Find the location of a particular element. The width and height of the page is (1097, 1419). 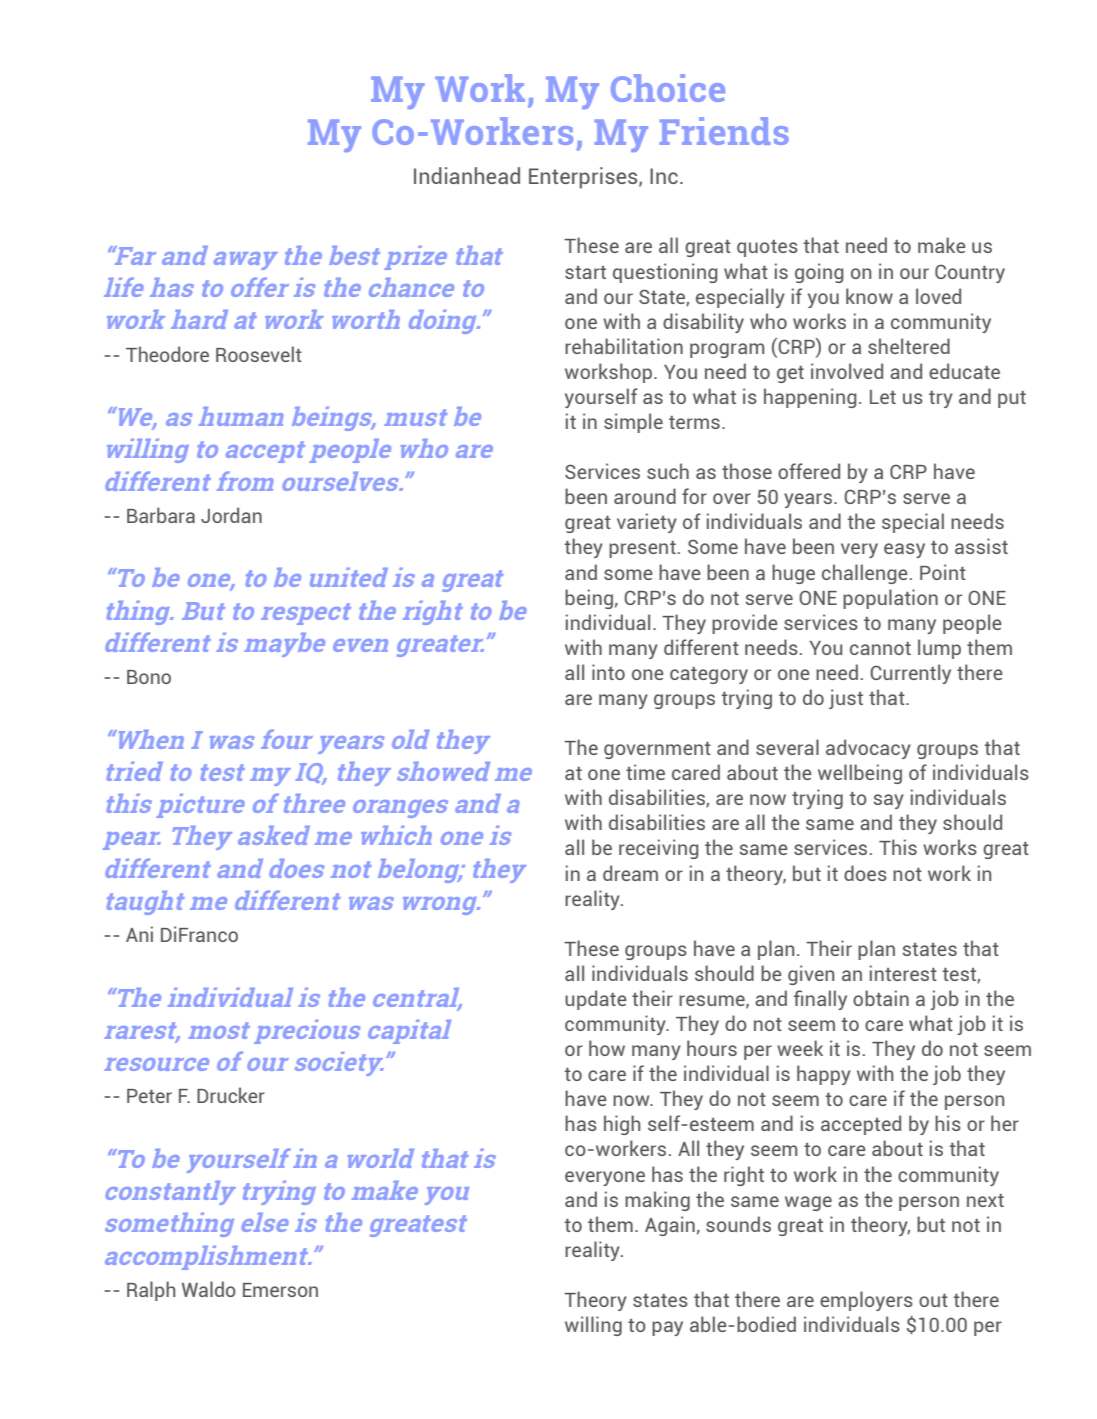

Roosevelt is located at coordinates (259, 354).
